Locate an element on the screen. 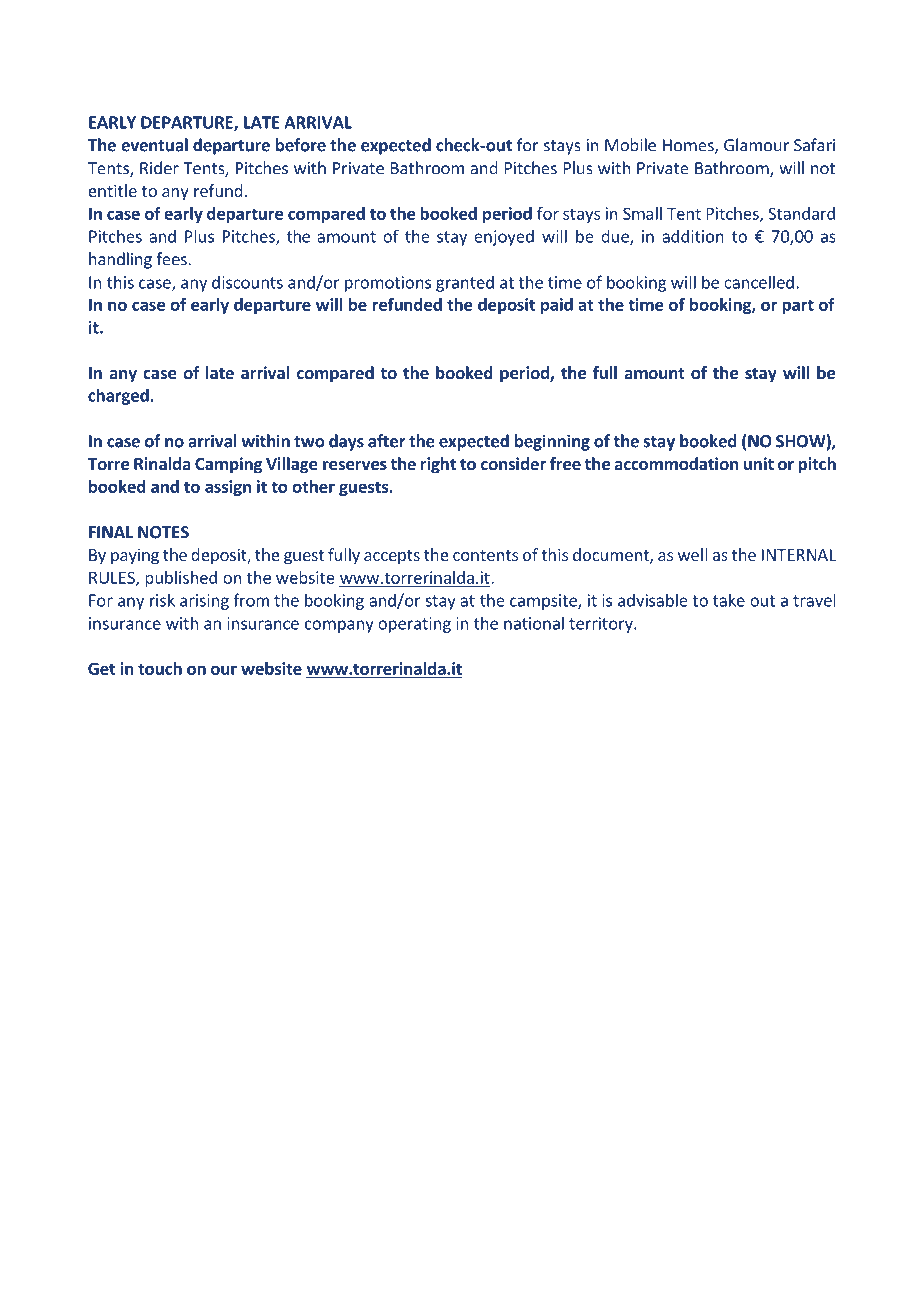  before is located at coordinates (301, 145).
